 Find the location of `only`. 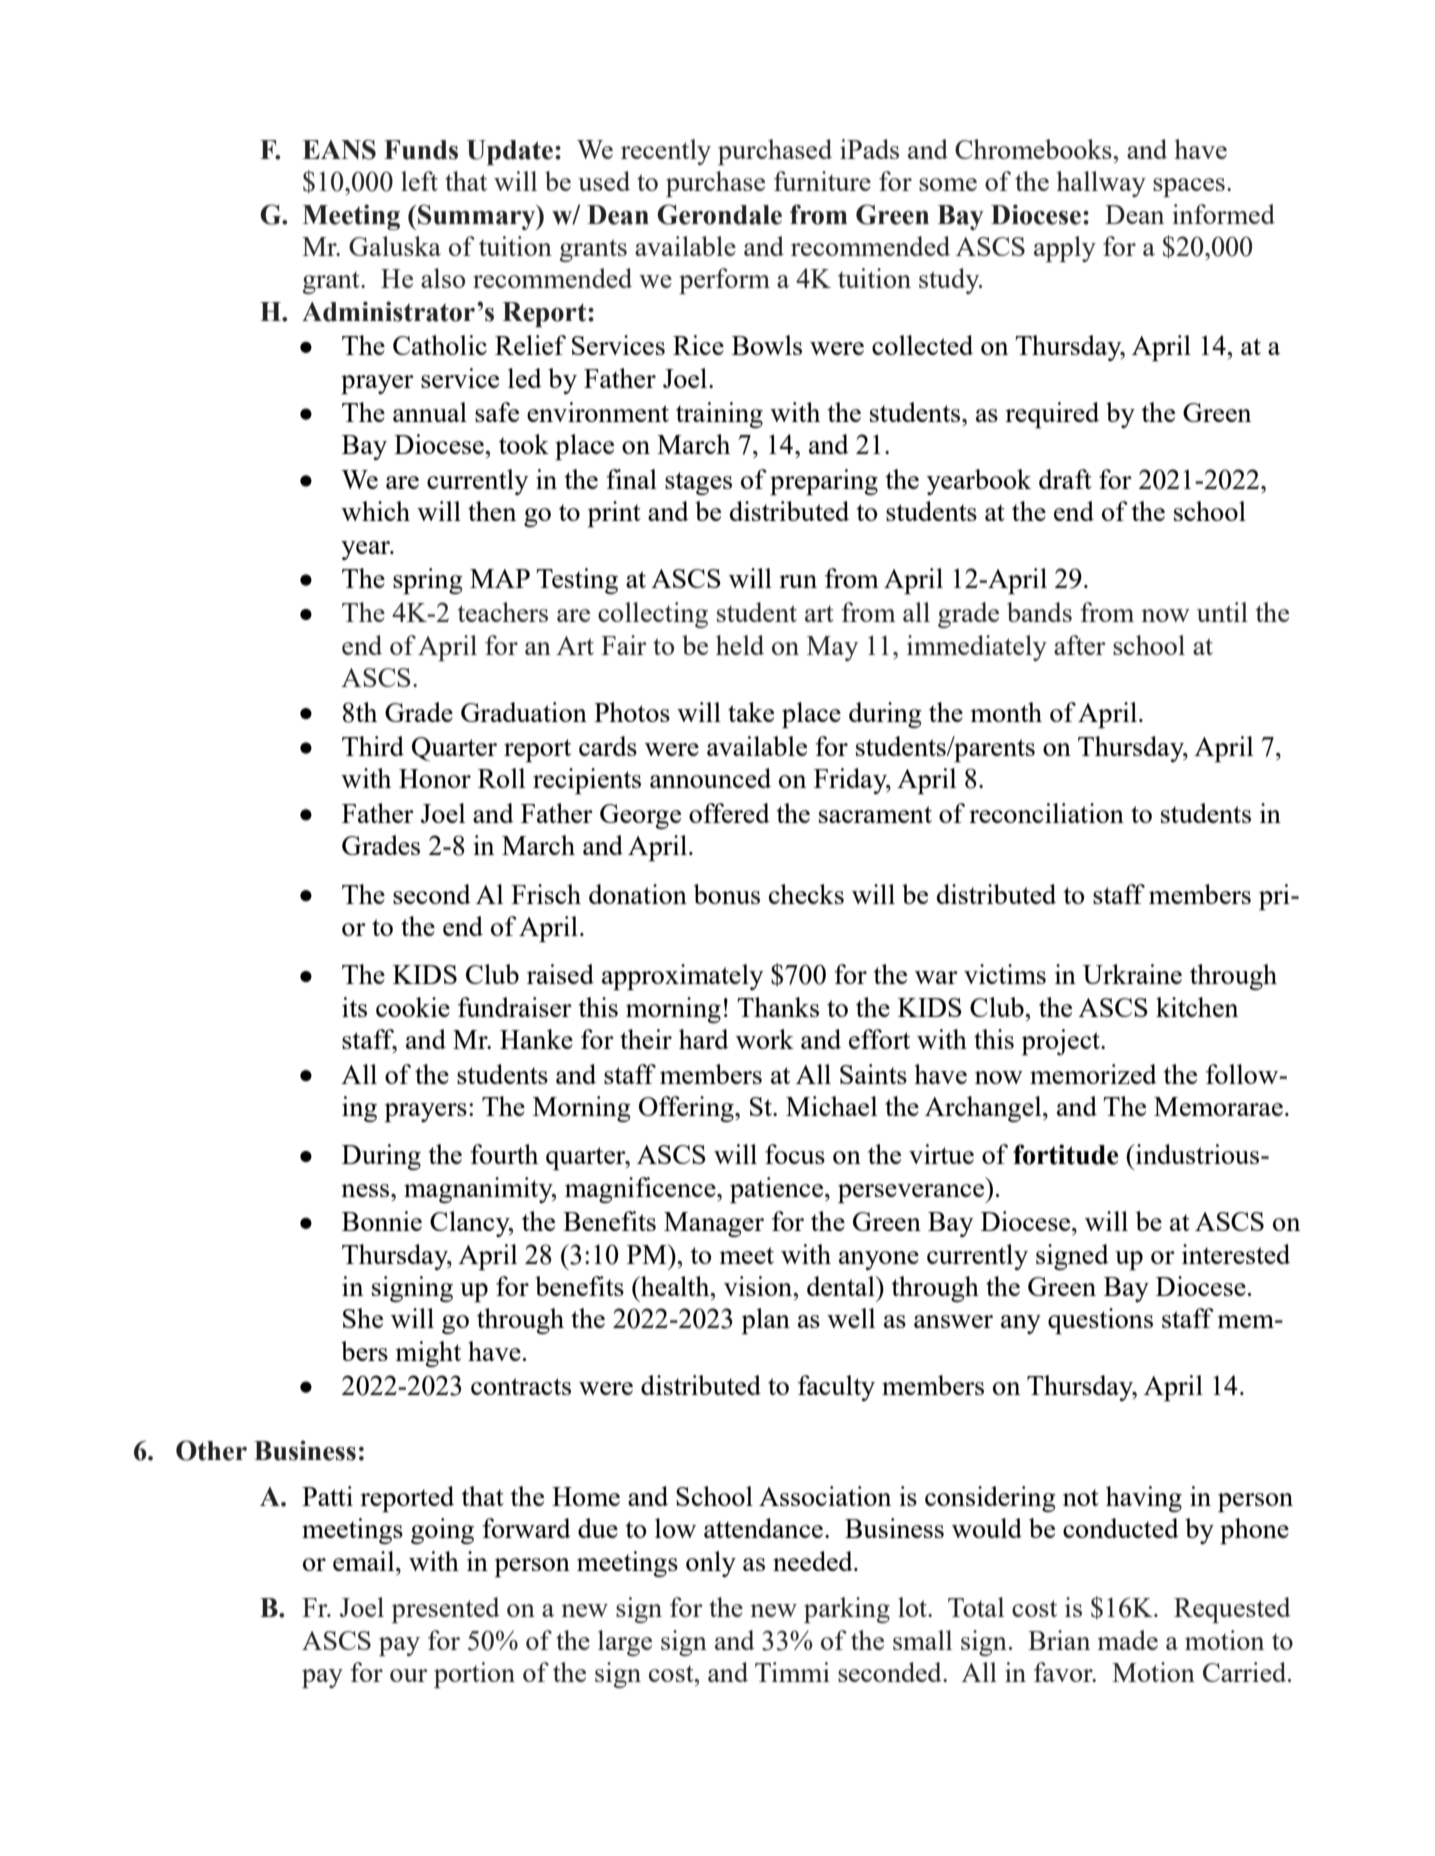

only is located at coordinates (711, 1564).
